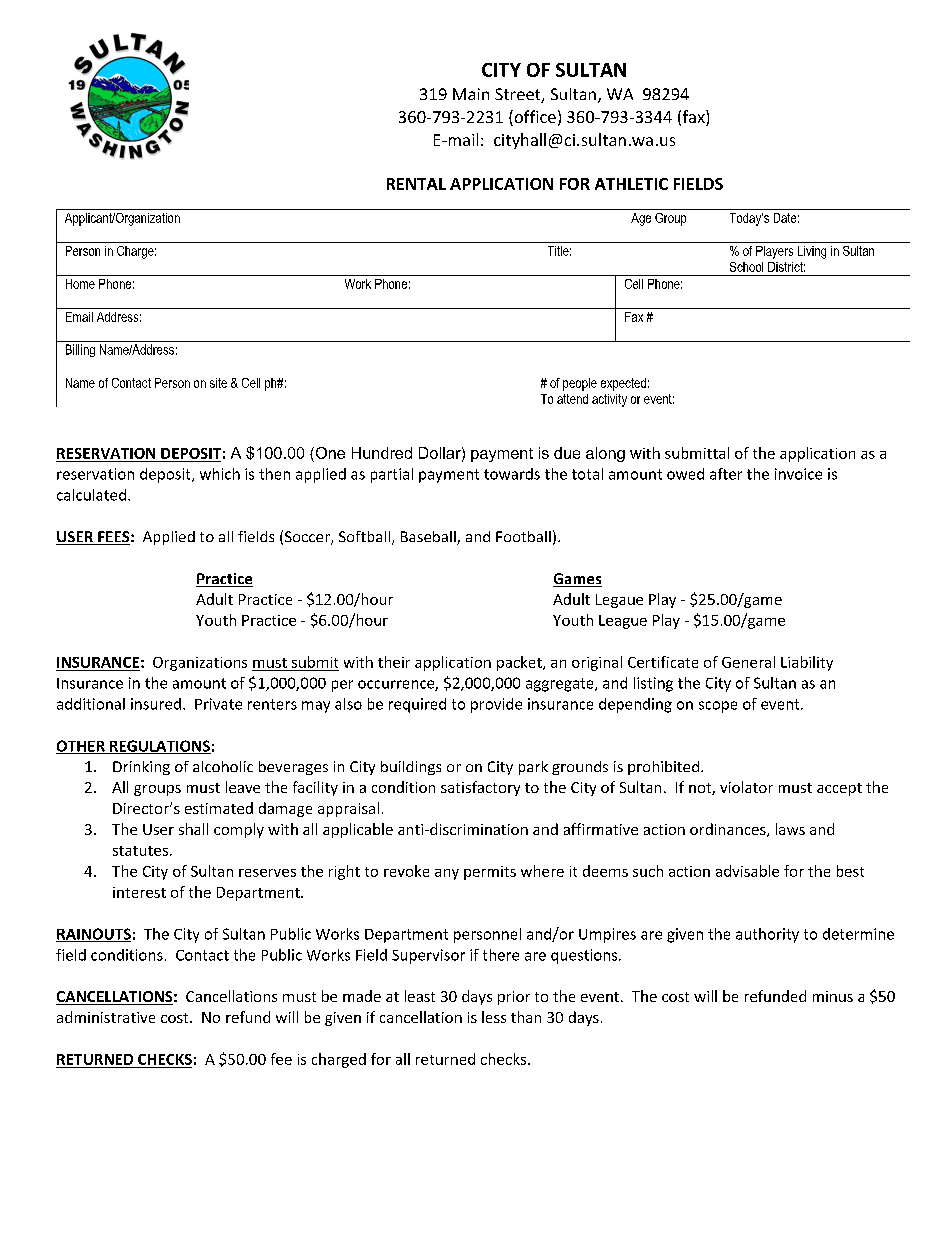  Describe the element at coordinates (91, 495) in the screenshot. I see `calculated` at that location.
